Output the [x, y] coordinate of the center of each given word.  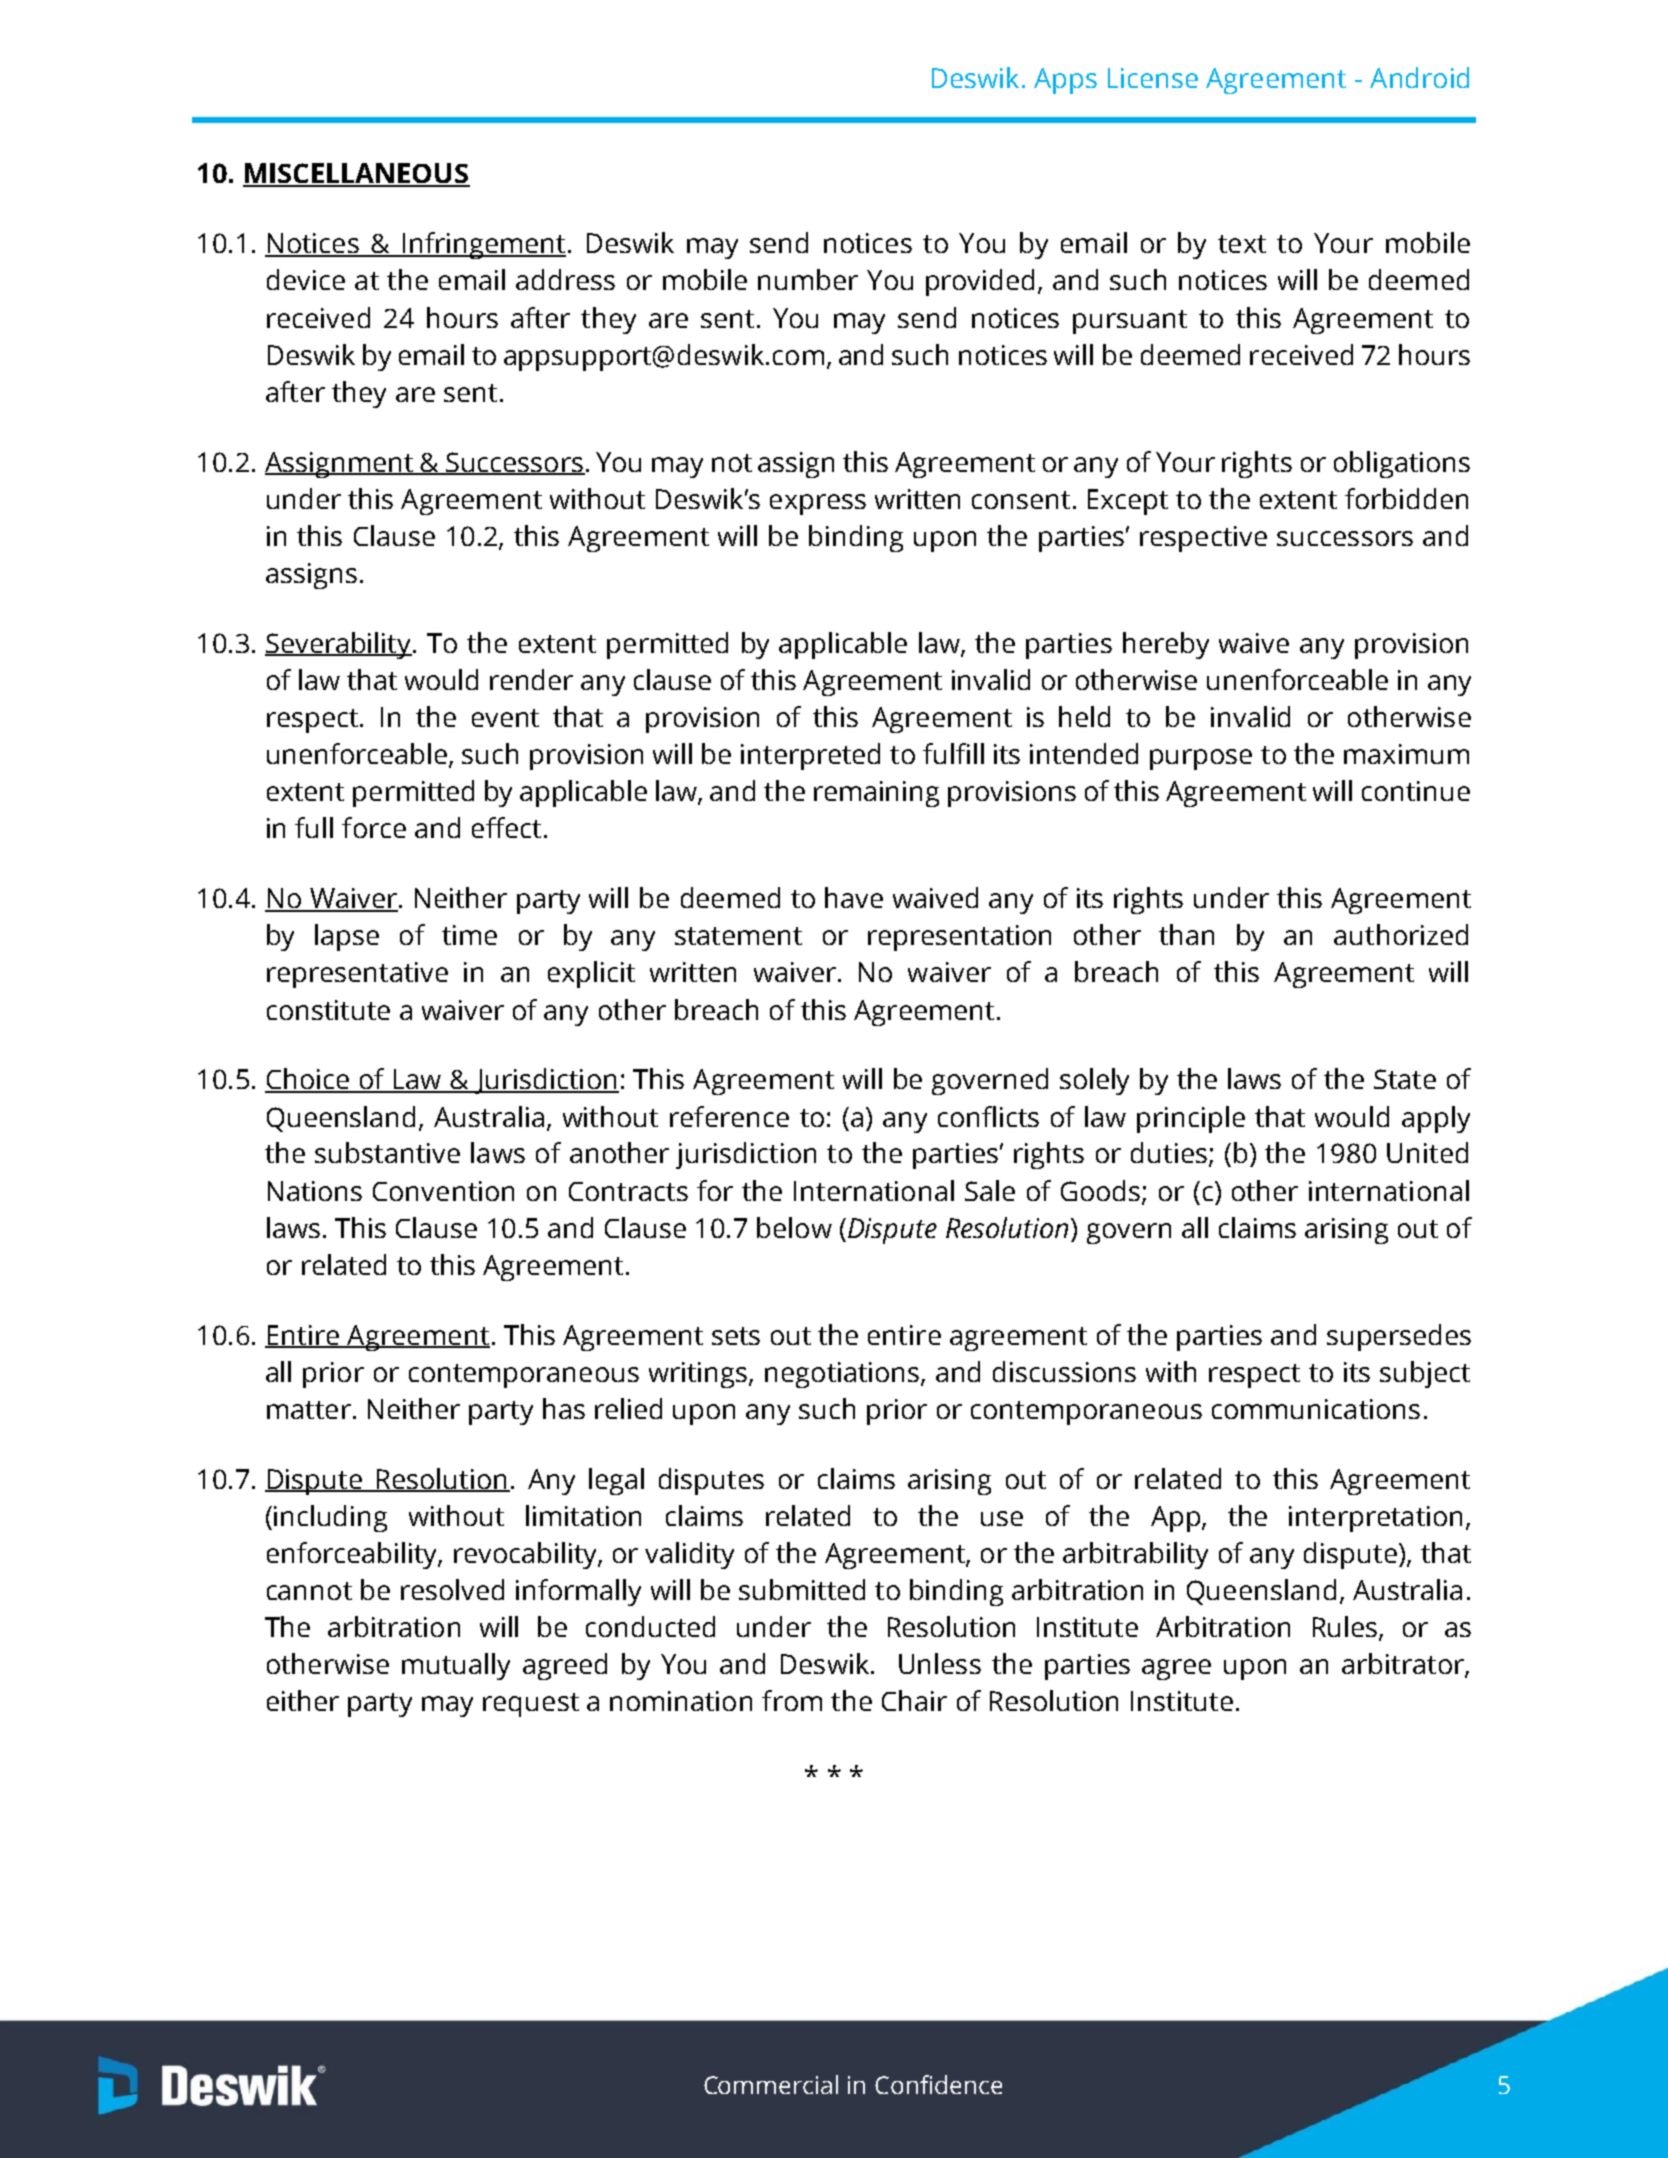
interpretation [1375, 1519]
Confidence [938, 2084]
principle [1191, 1119]
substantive [387, 1152]
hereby [1166, 645]
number [808, 279]
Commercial [771, 2084]
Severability [338, 645]
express [818, 504]
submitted [802, 1589]
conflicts [988, 1116]
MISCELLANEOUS [356, 174]
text [1242, 244]
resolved [452, 1589]
